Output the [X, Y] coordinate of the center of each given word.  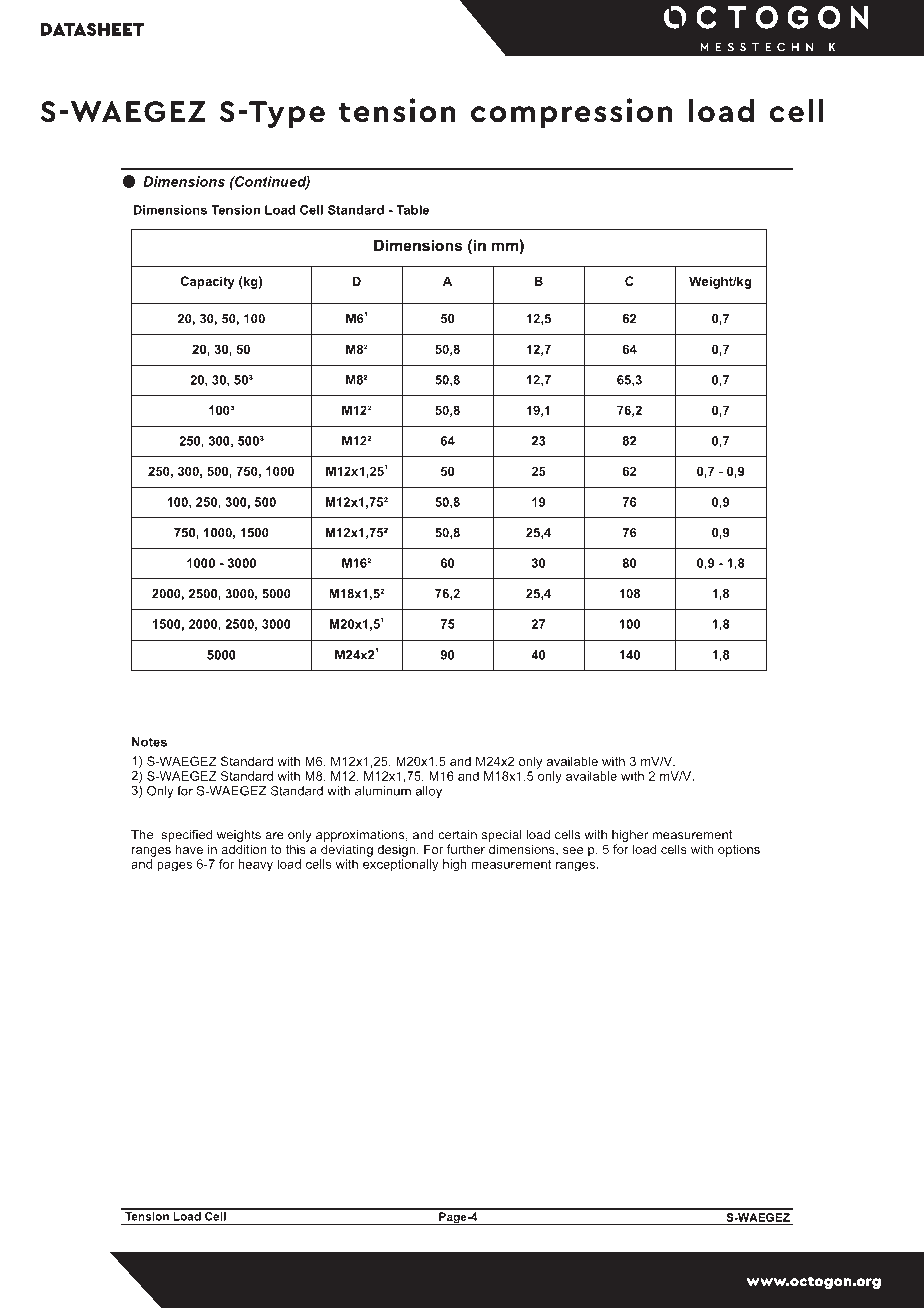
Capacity [207, 282]
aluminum [383, 791]
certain [457, 835]
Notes [149, 742]
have [189, 849]
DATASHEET [92, 29]
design [397, 850]
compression [572, 113]
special [502, 836]
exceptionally [401, 865]
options [739, 850]
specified [186, 835]
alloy [429, 792]
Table [412, 210]
